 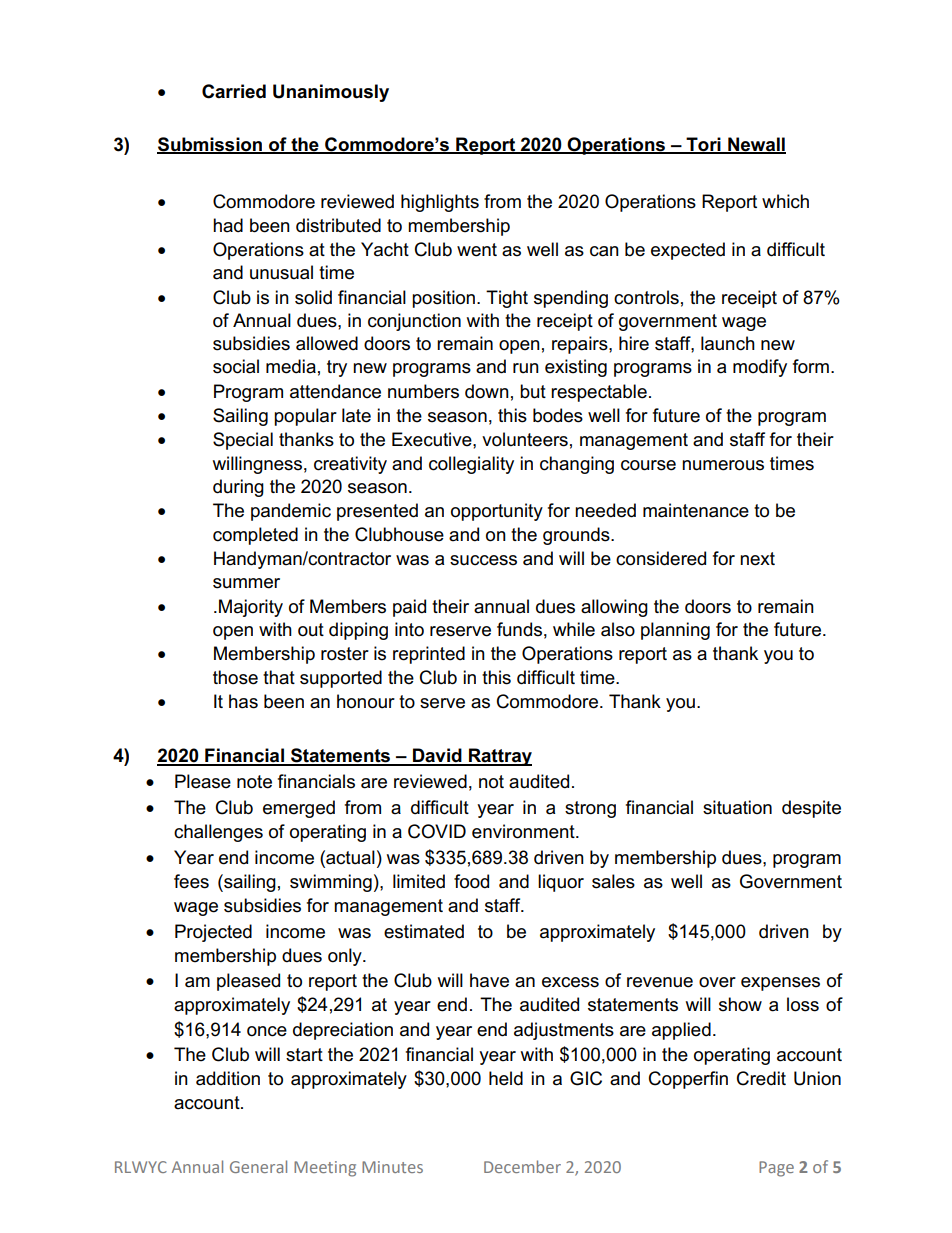 What do you see at coordinates (519, 629) in the screenshot?
I see `funds` at bounding box center [519, 629].
